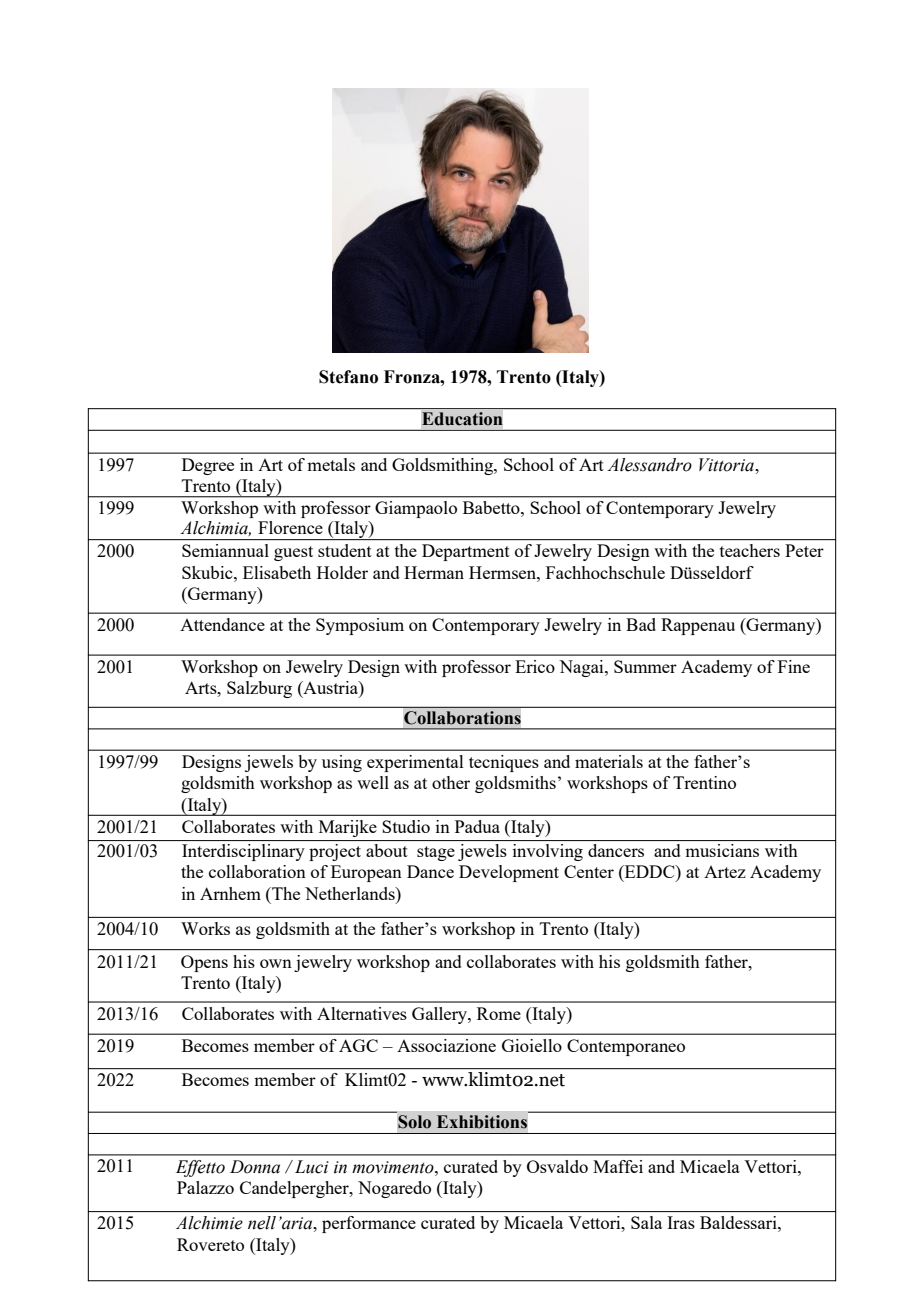  What do you see at coordinates (255, 1167) in the page?
I see `Donna` at bounding box center [255, 1167].
